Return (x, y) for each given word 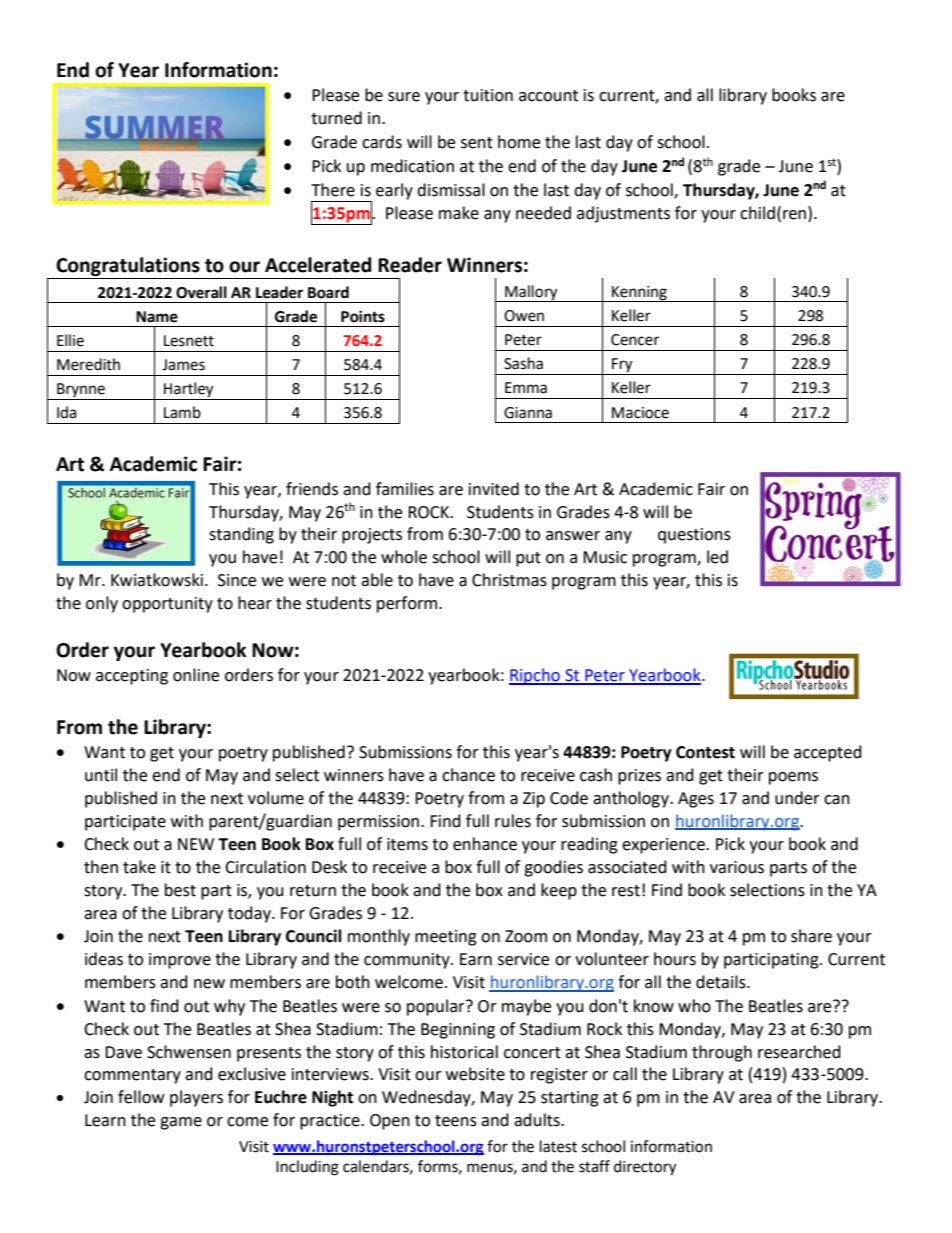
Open (390, 1122)
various (737, 867)
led (717, 557)
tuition (488, 95)
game (181, 1123)
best (180, 890)
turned (336, 118)
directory (645, 1168)
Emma (526, 388)
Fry (622, 366)
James (183, 365)
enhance (485, 844)
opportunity (167, 605)
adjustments (623, 214)
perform (408, 604)
